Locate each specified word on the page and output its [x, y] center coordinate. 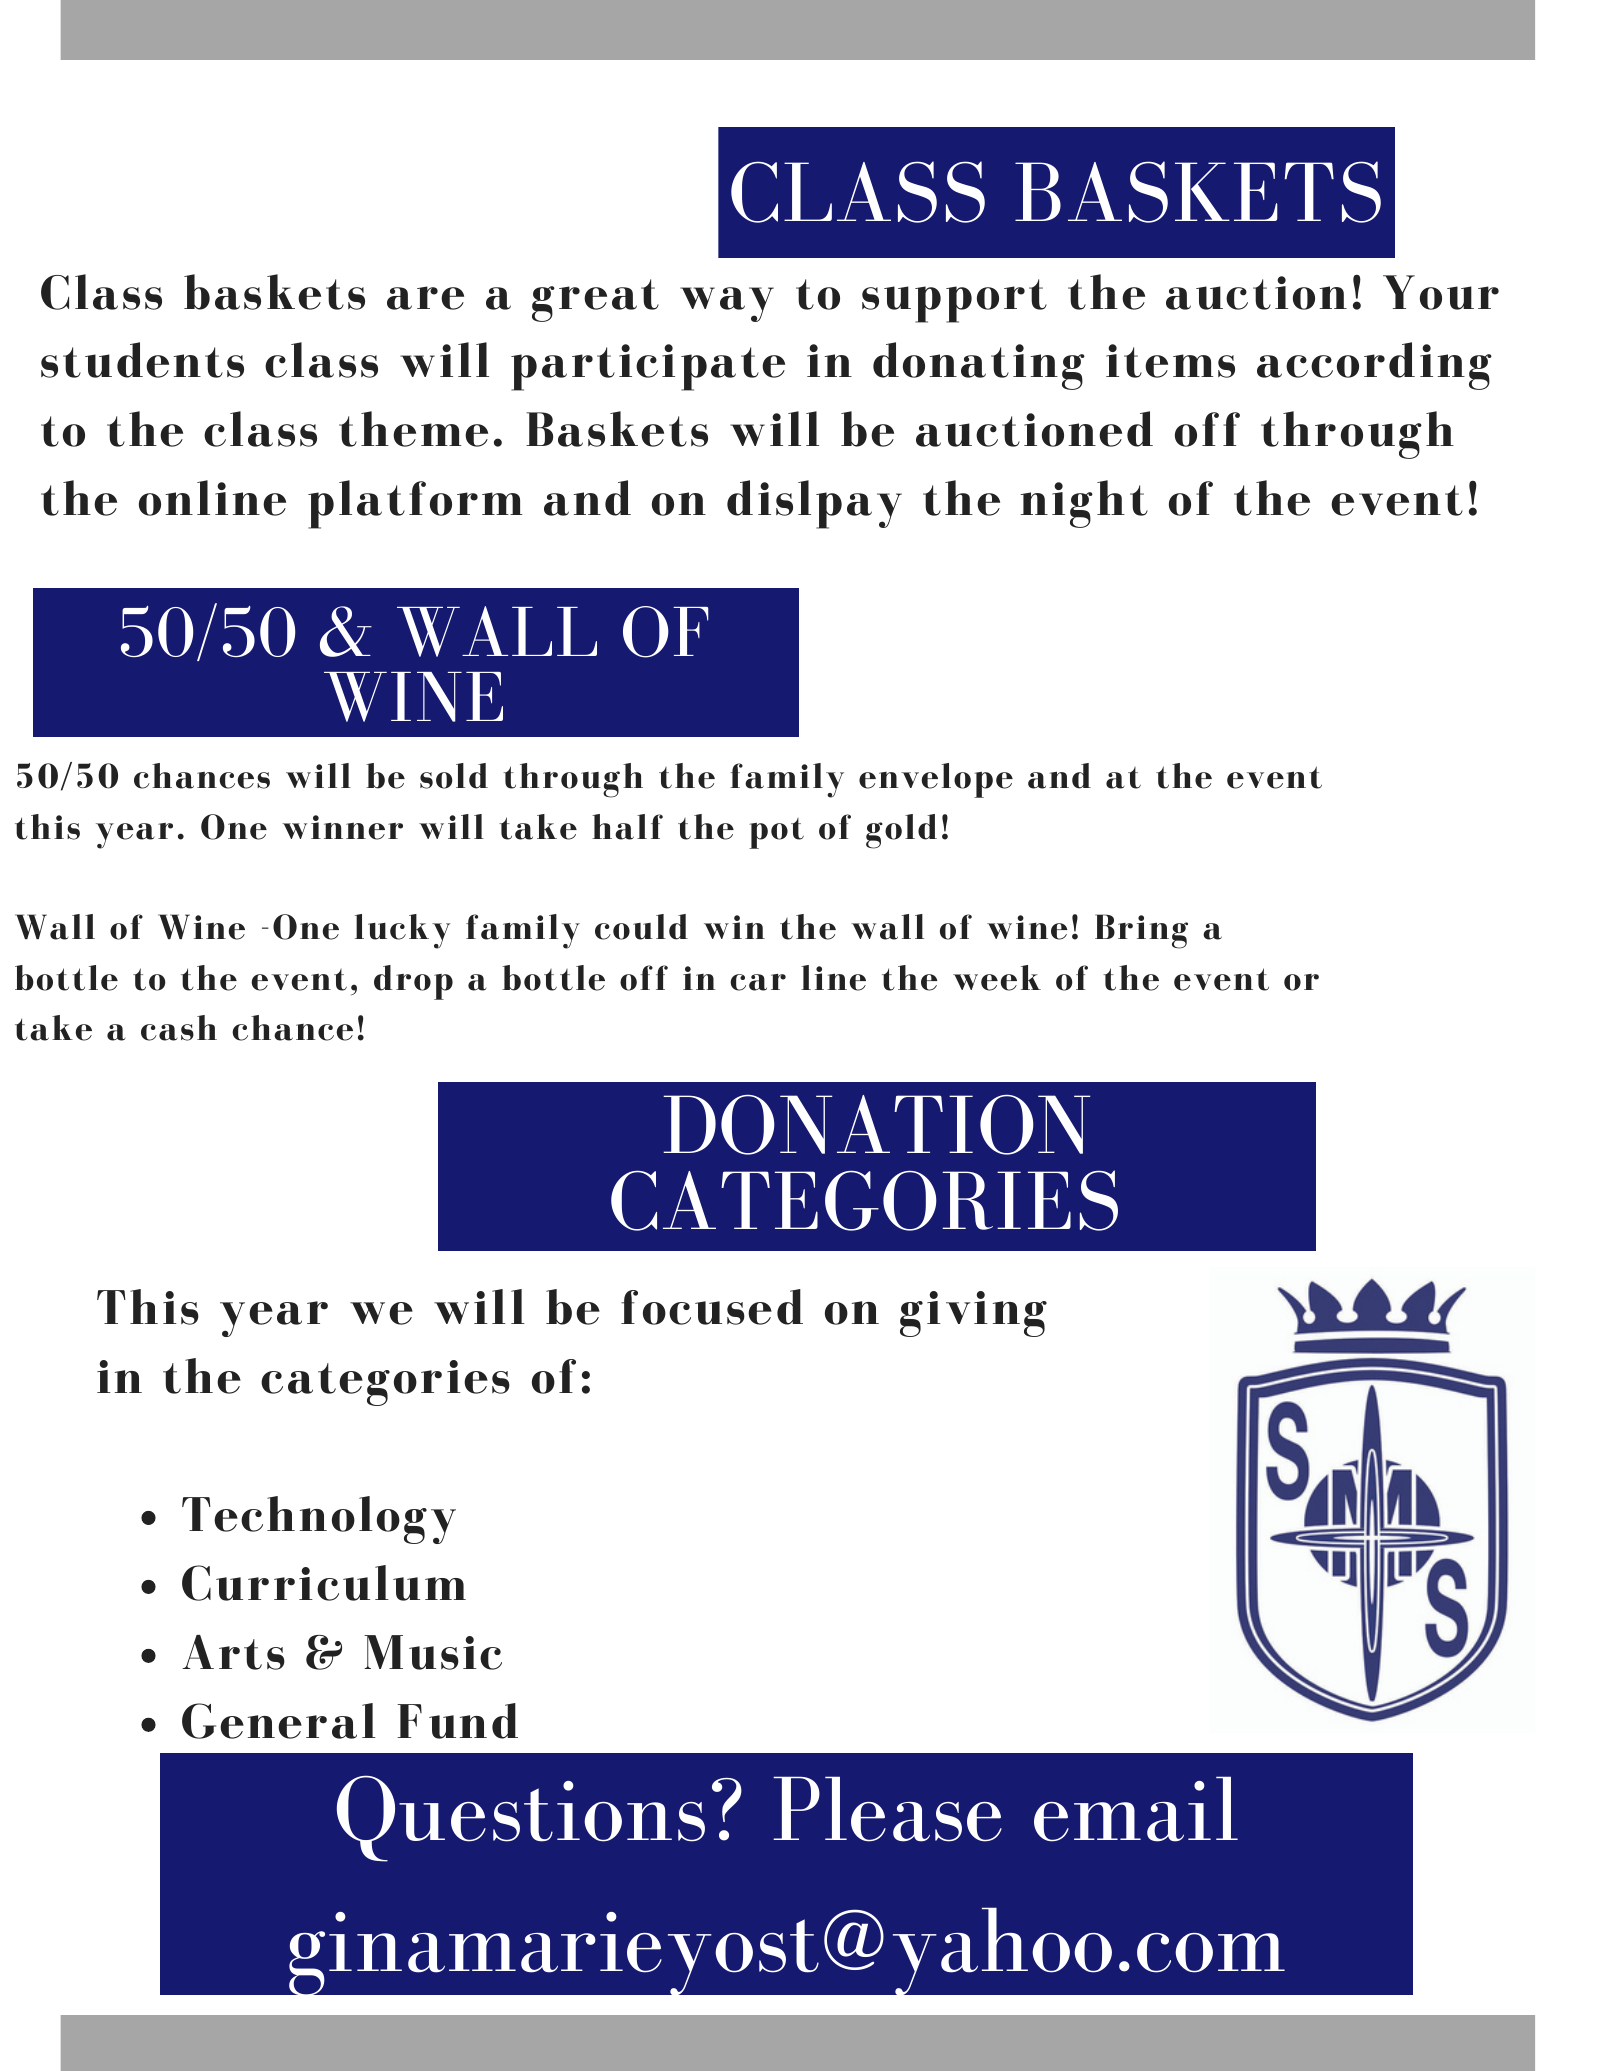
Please [887, 1809]
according [1374, 366]
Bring [1141, 931]
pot [776, 833]
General [279, 1721]
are [425, 298]
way [727, 304]
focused [712, 1307]
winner [342, 827]
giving [973, 1314]
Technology [319, 1520]
